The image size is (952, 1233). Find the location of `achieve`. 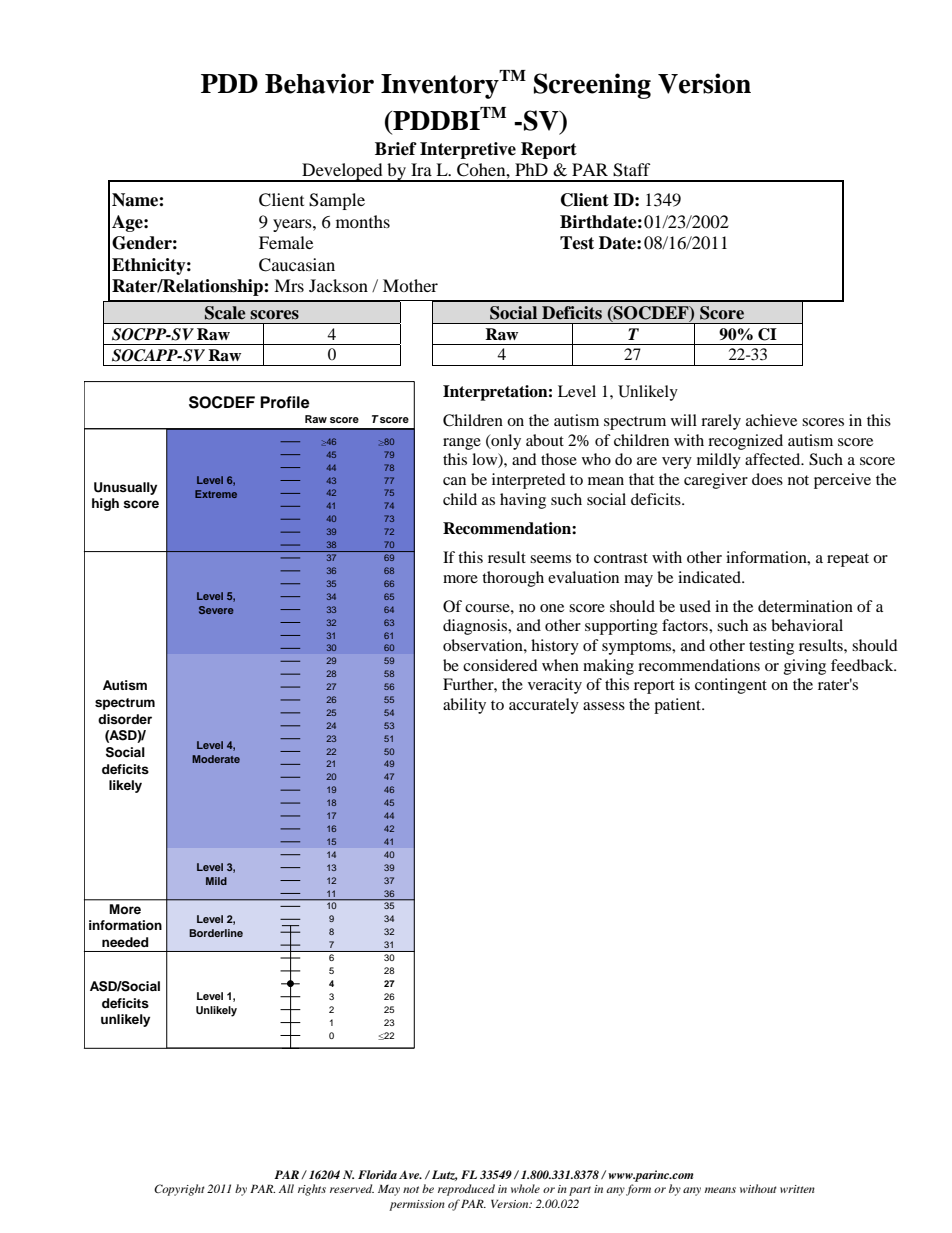

achieve is located at coordinates (771, 420).
